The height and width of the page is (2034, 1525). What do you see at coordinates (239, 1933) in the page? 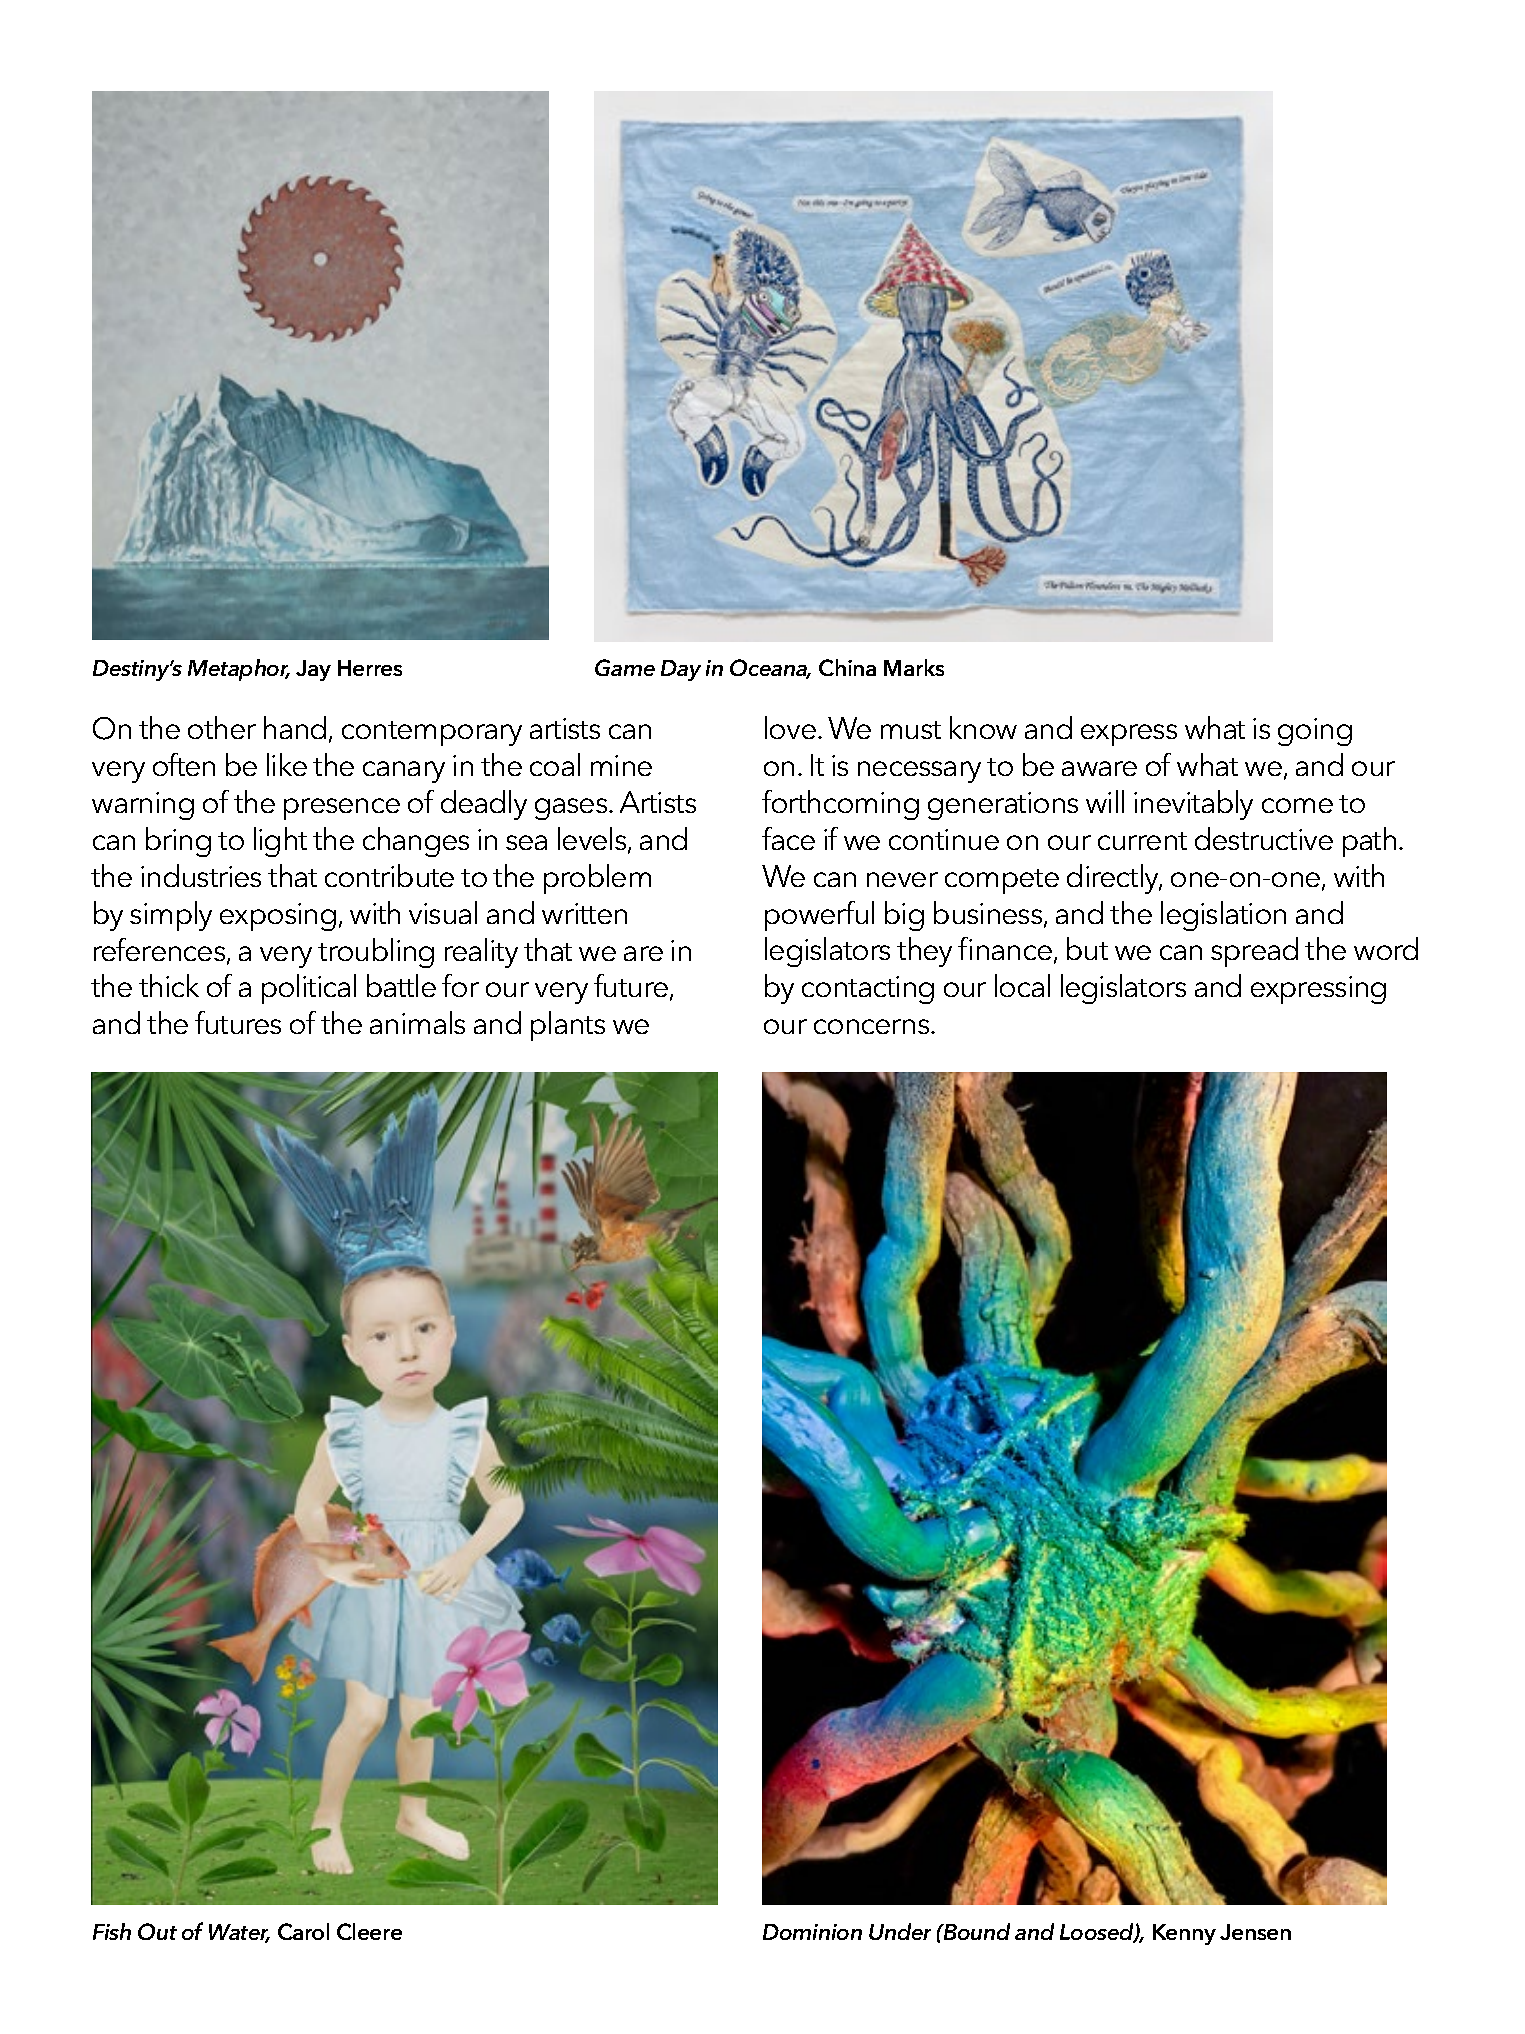
I see `Water` at bounding box center [239, 1933].
